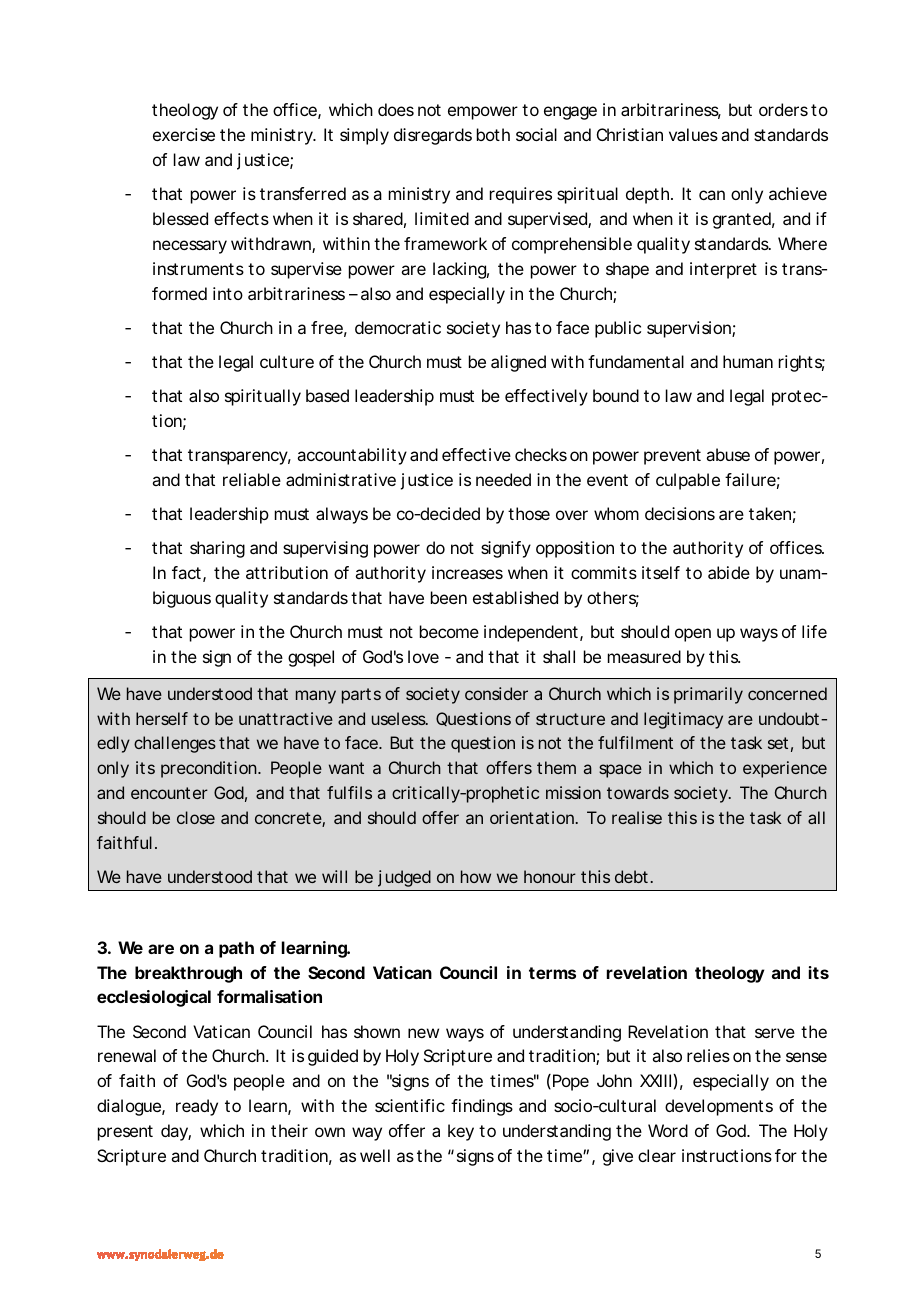 Image resolution: width=924 pixels, height=1308 pixels. I want to click on key, so click(461, 1132).
